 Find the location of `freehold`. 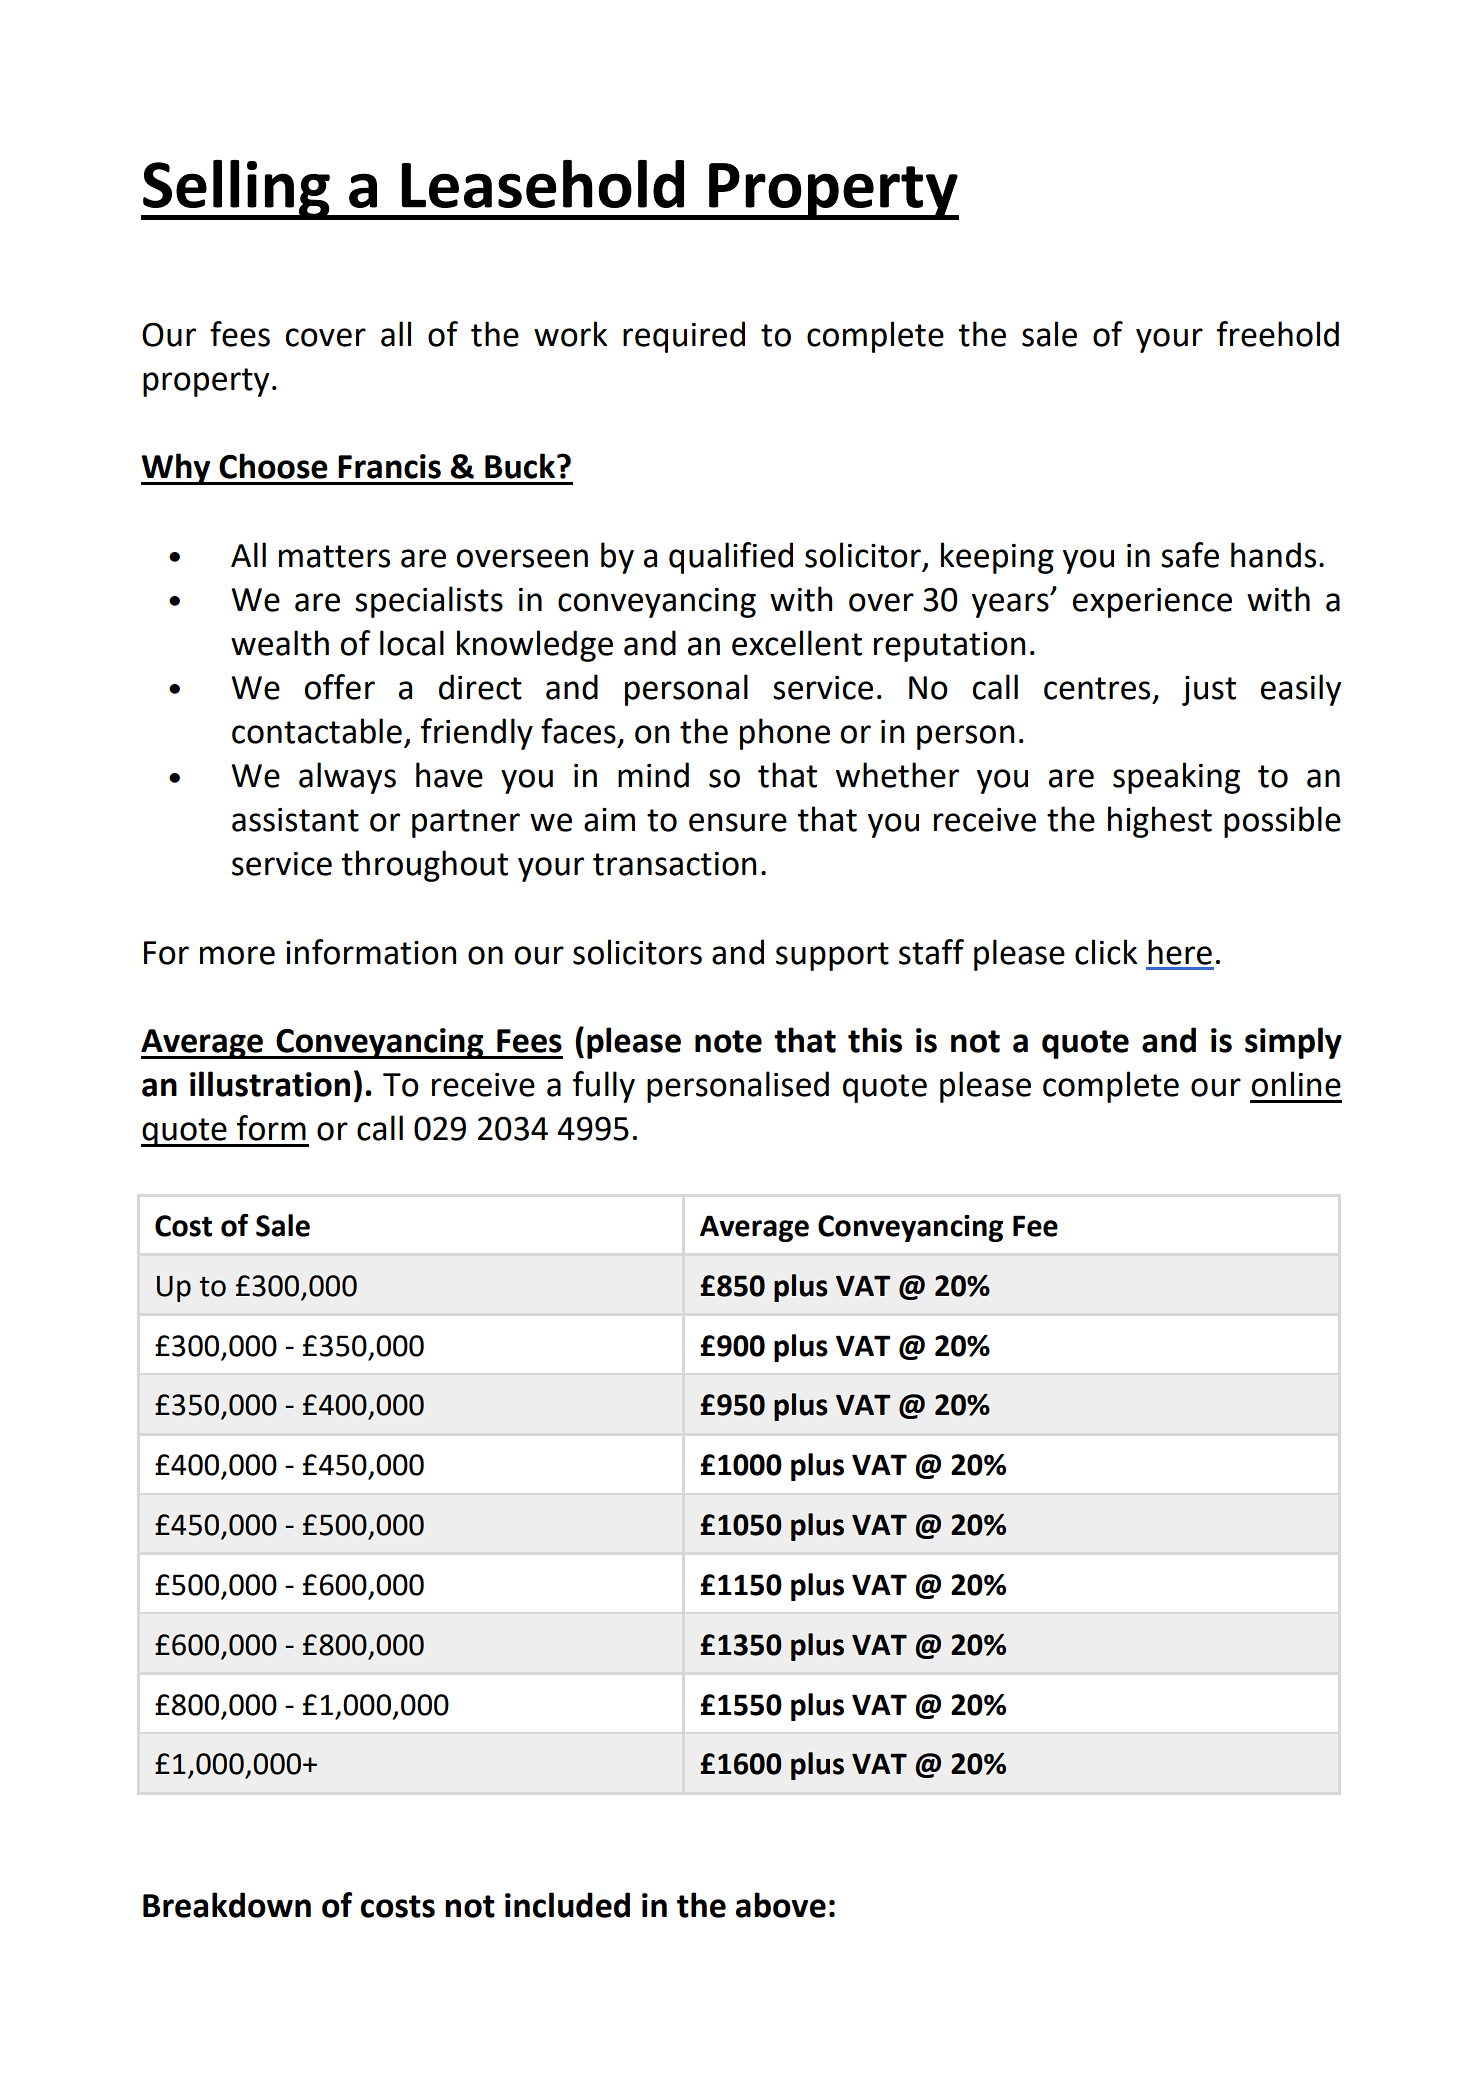

freehold is located at coordinates (1278, 334).
